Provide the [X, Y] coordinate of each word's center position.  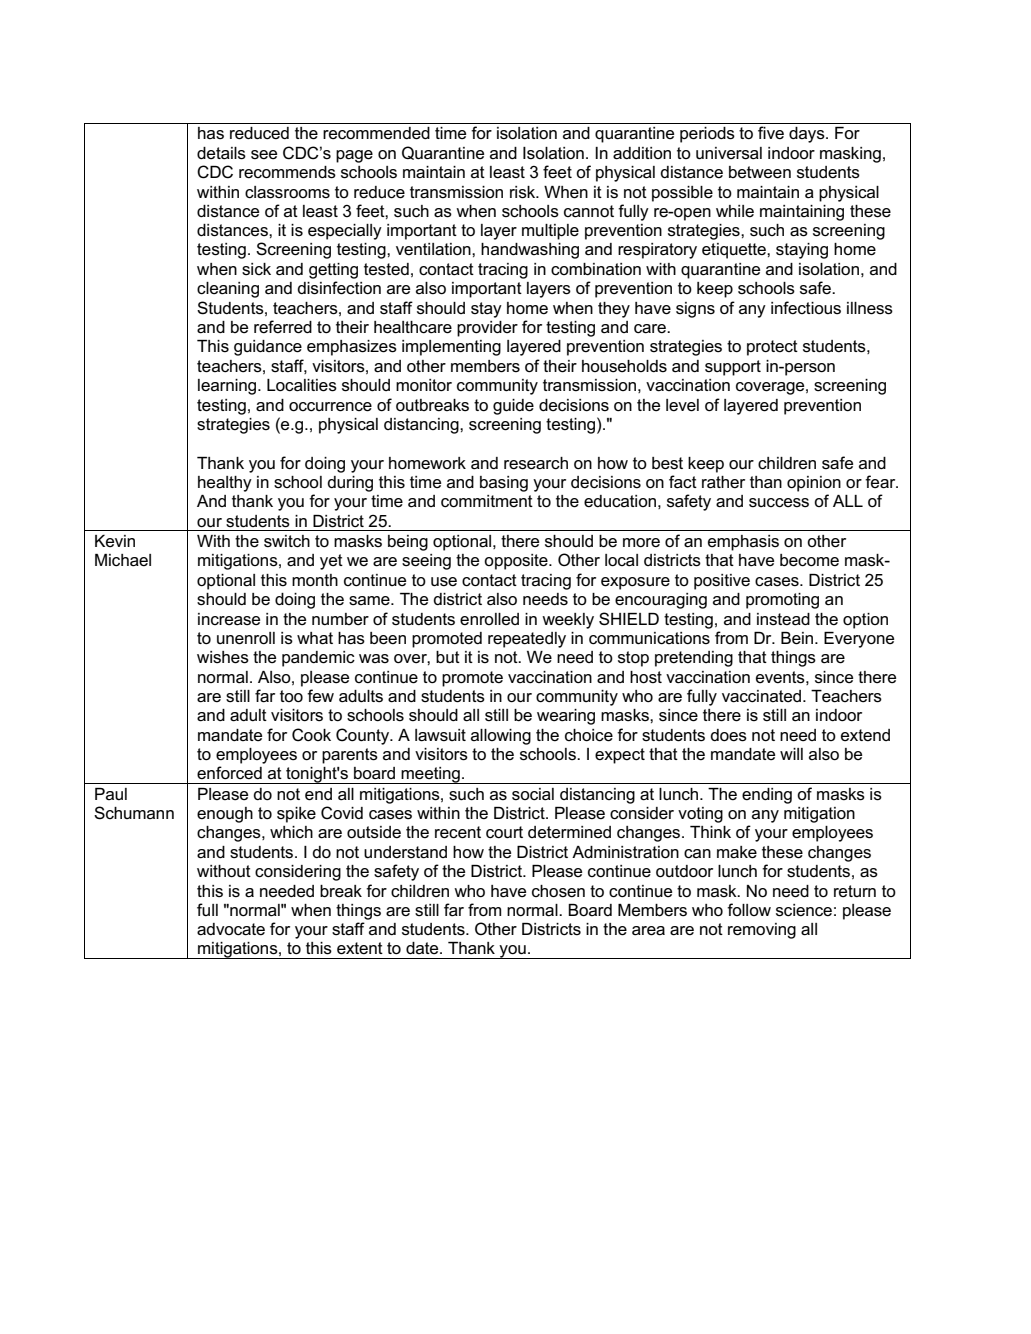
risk [524, 192]
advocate [231, 929]
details [221, 153]
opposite [517, 562]
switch [287, 541]
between [760, 172]
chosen [558, 891]
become [809, 560]
